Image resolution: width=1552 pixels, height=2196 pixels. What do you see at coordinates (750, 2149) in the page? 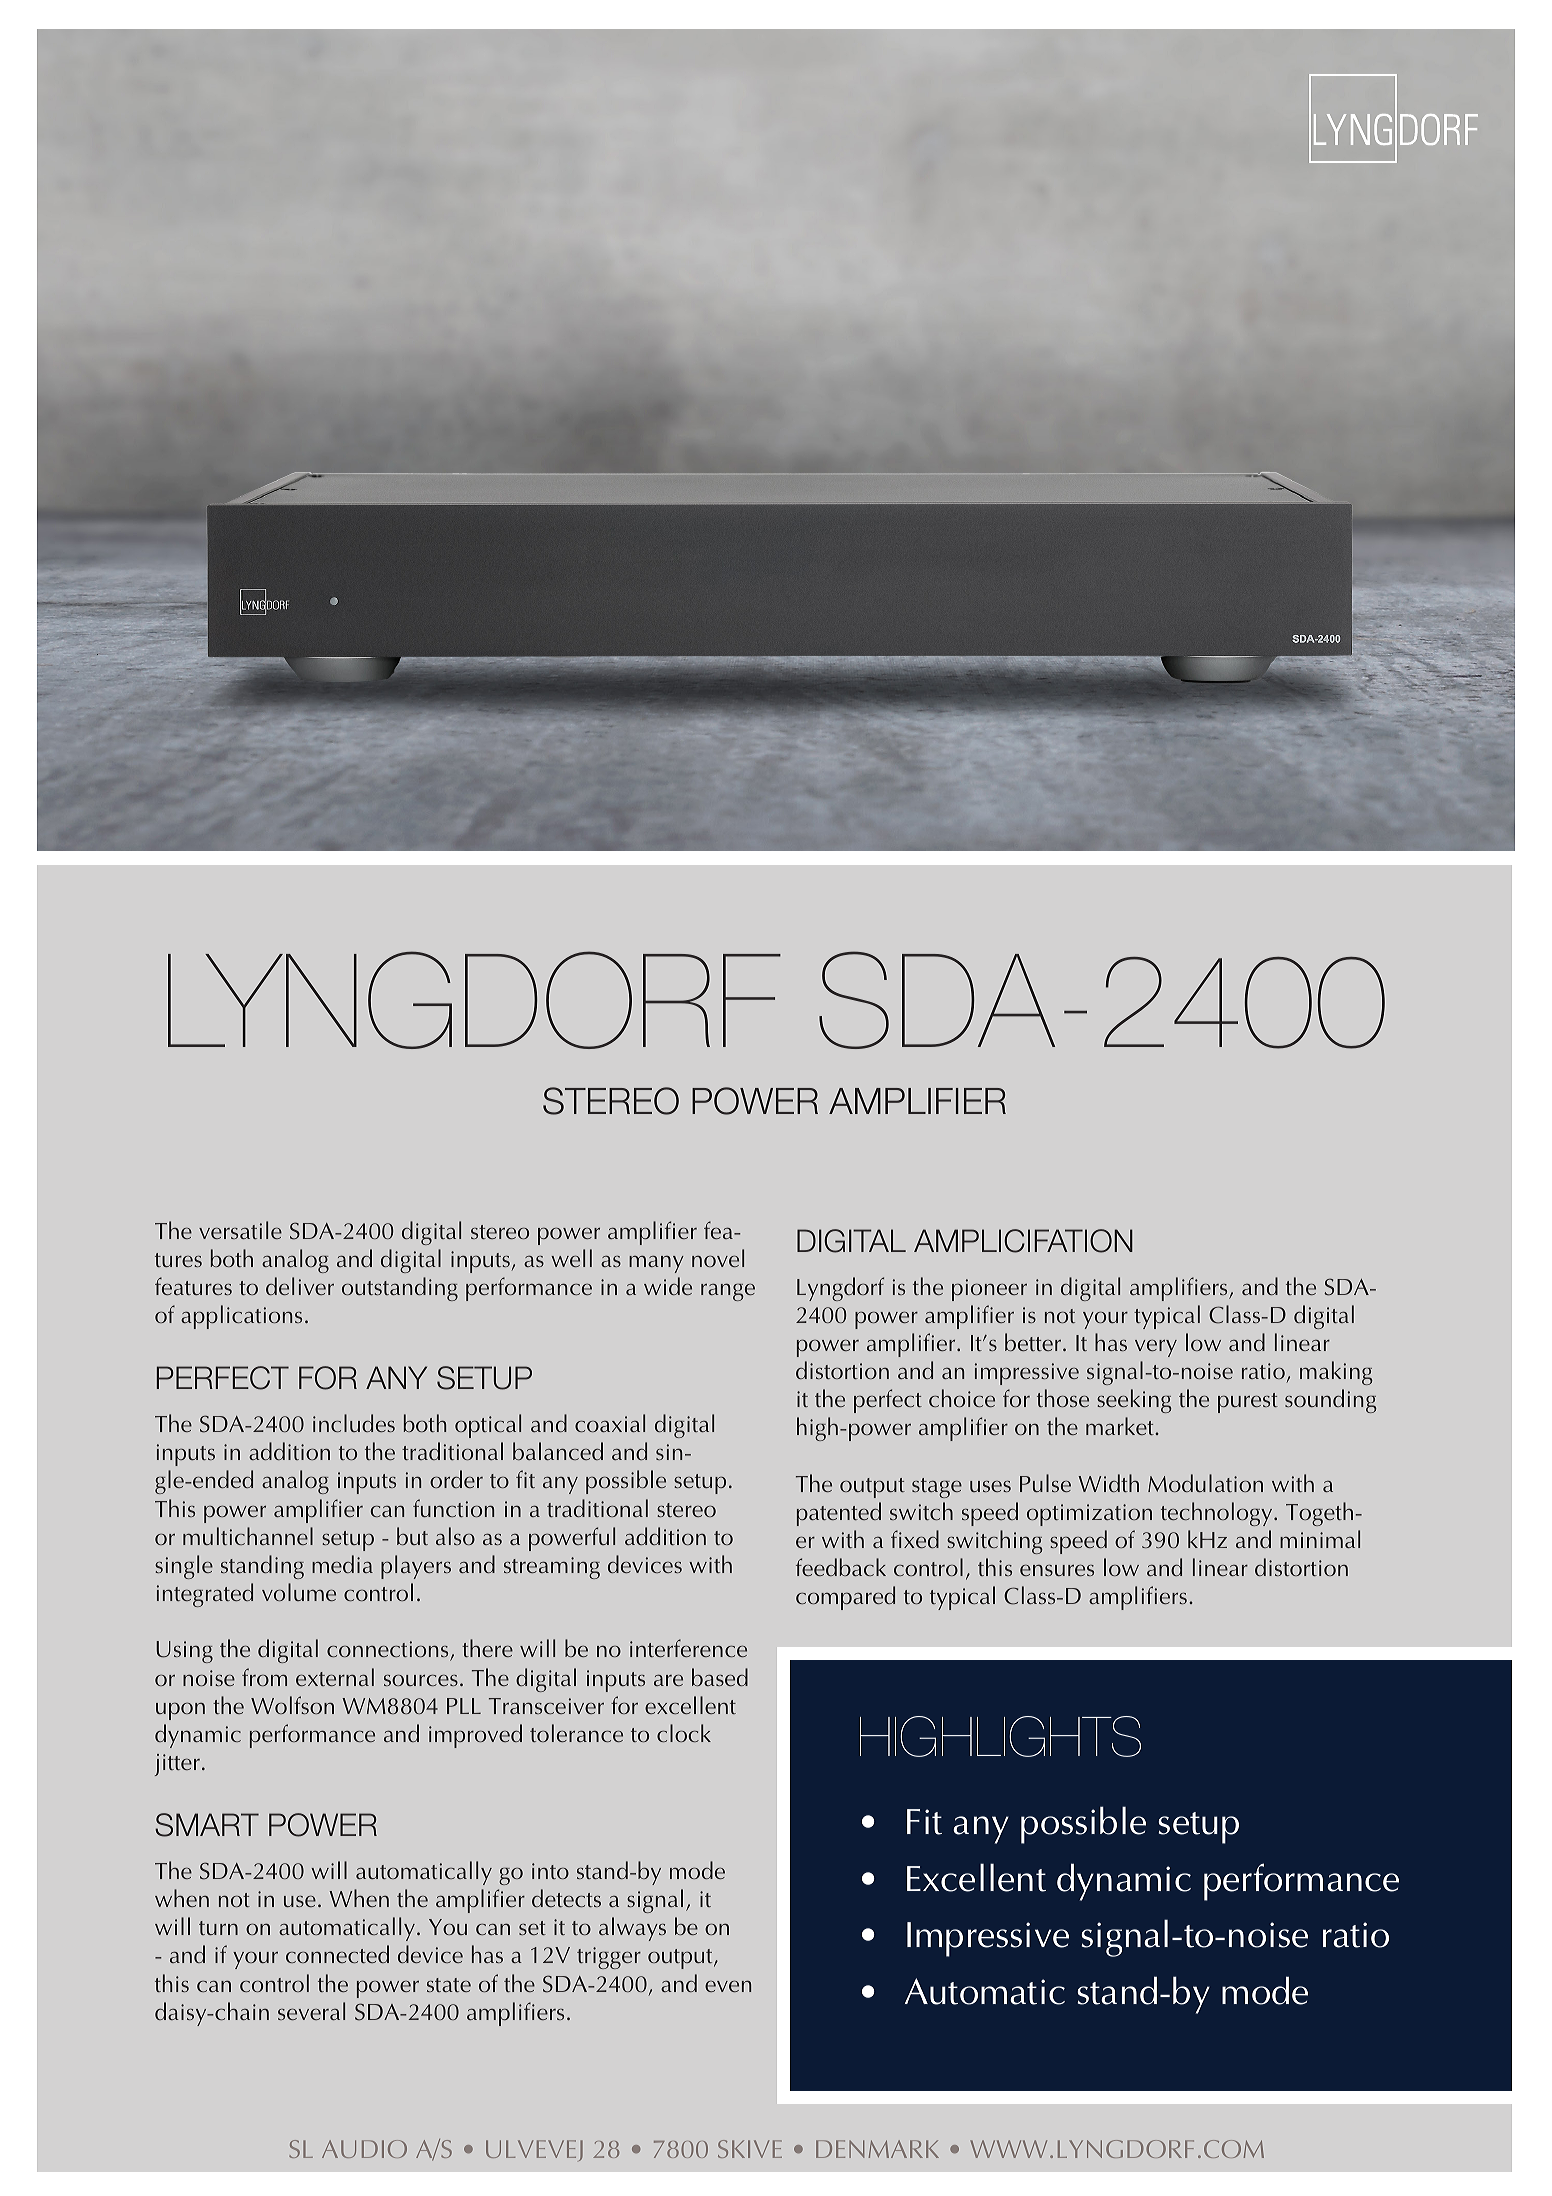
I see `SKIVE` at bounding box center [750, 2149].
